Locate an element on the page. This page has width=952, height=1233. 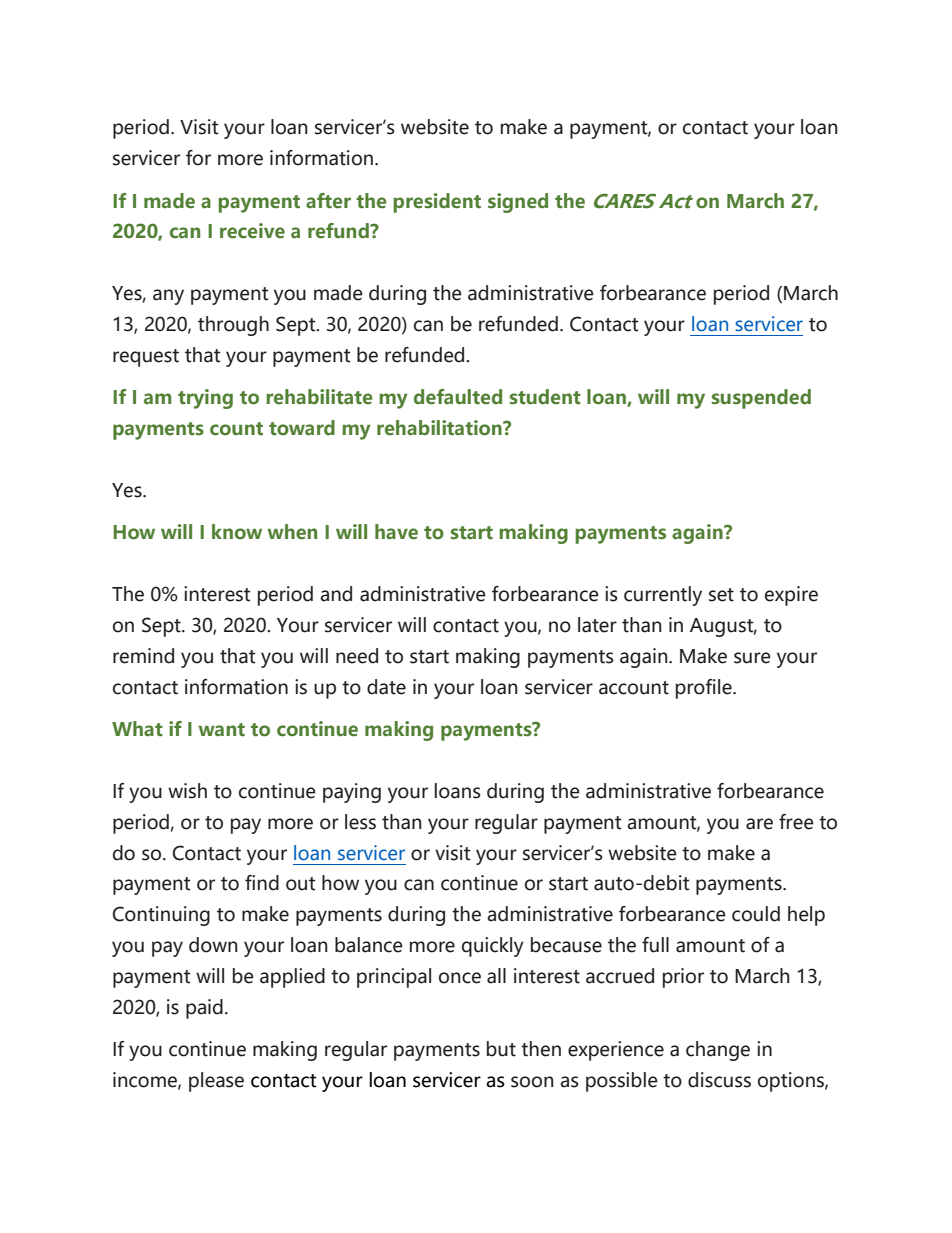
receive is located at coordinates (252, 231).
